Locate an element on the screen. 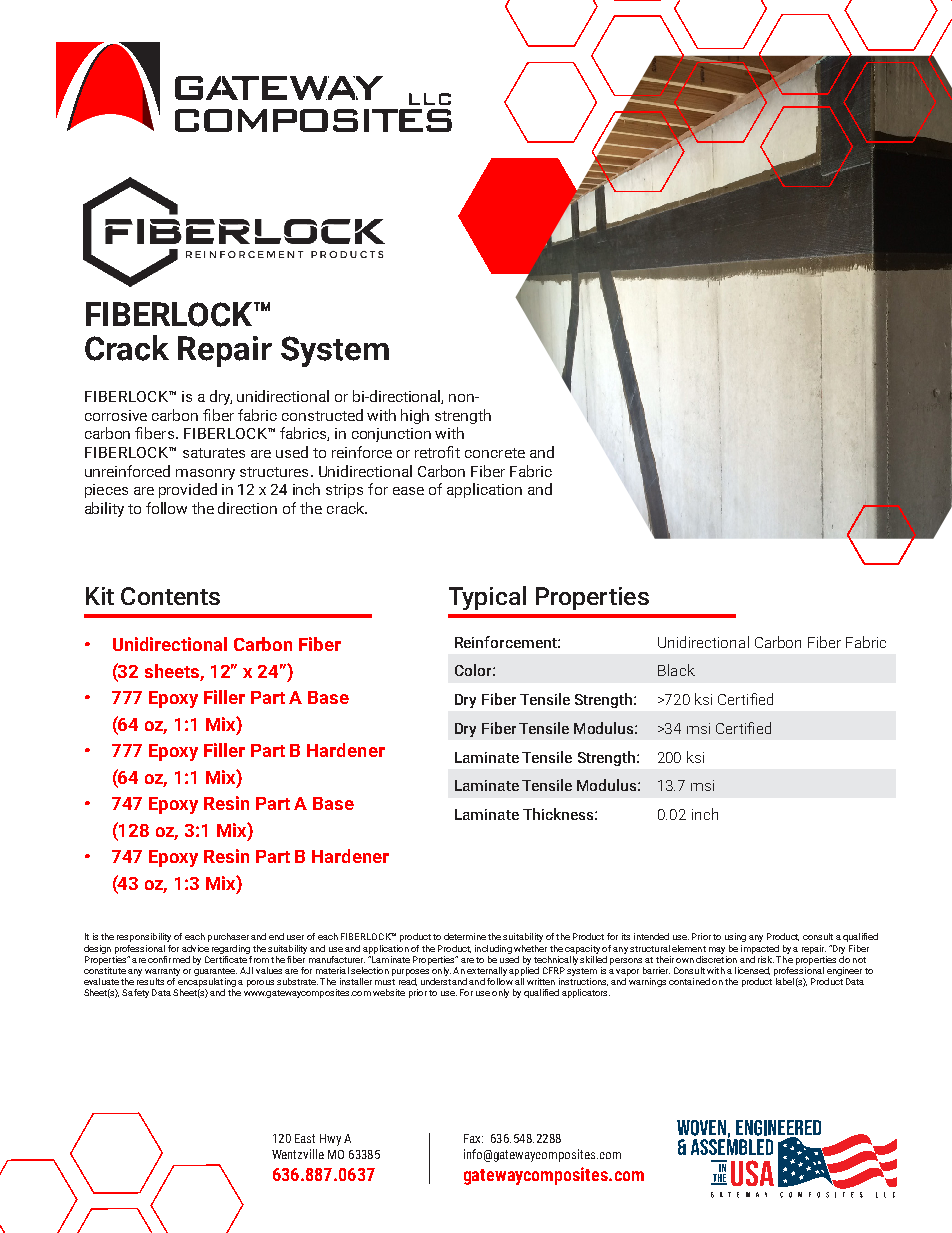 The height and width of the screenshot is (1233, 952). Black is located at coordinates (676, 670).
